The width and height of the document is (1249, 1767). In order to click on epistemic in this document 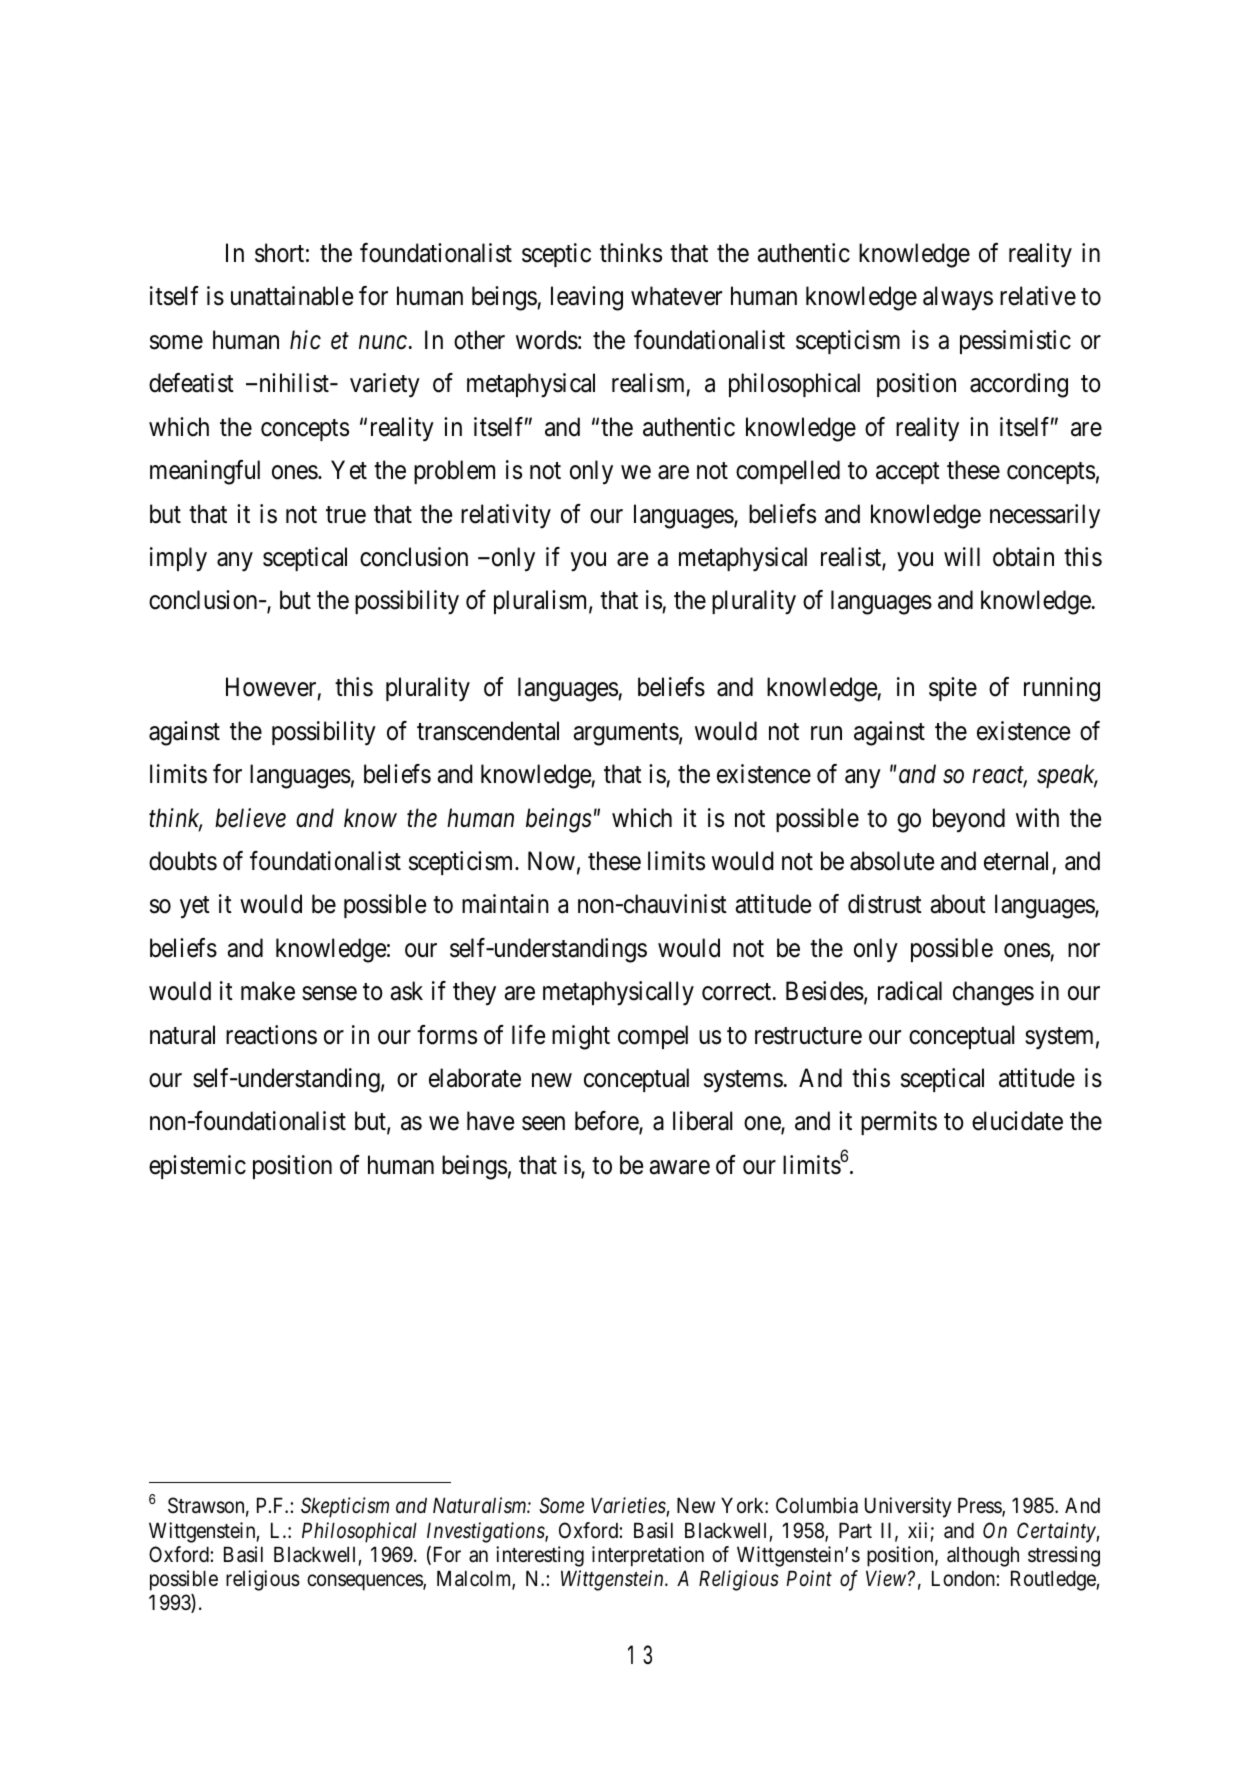, I will do `click(197, 1167)`.
